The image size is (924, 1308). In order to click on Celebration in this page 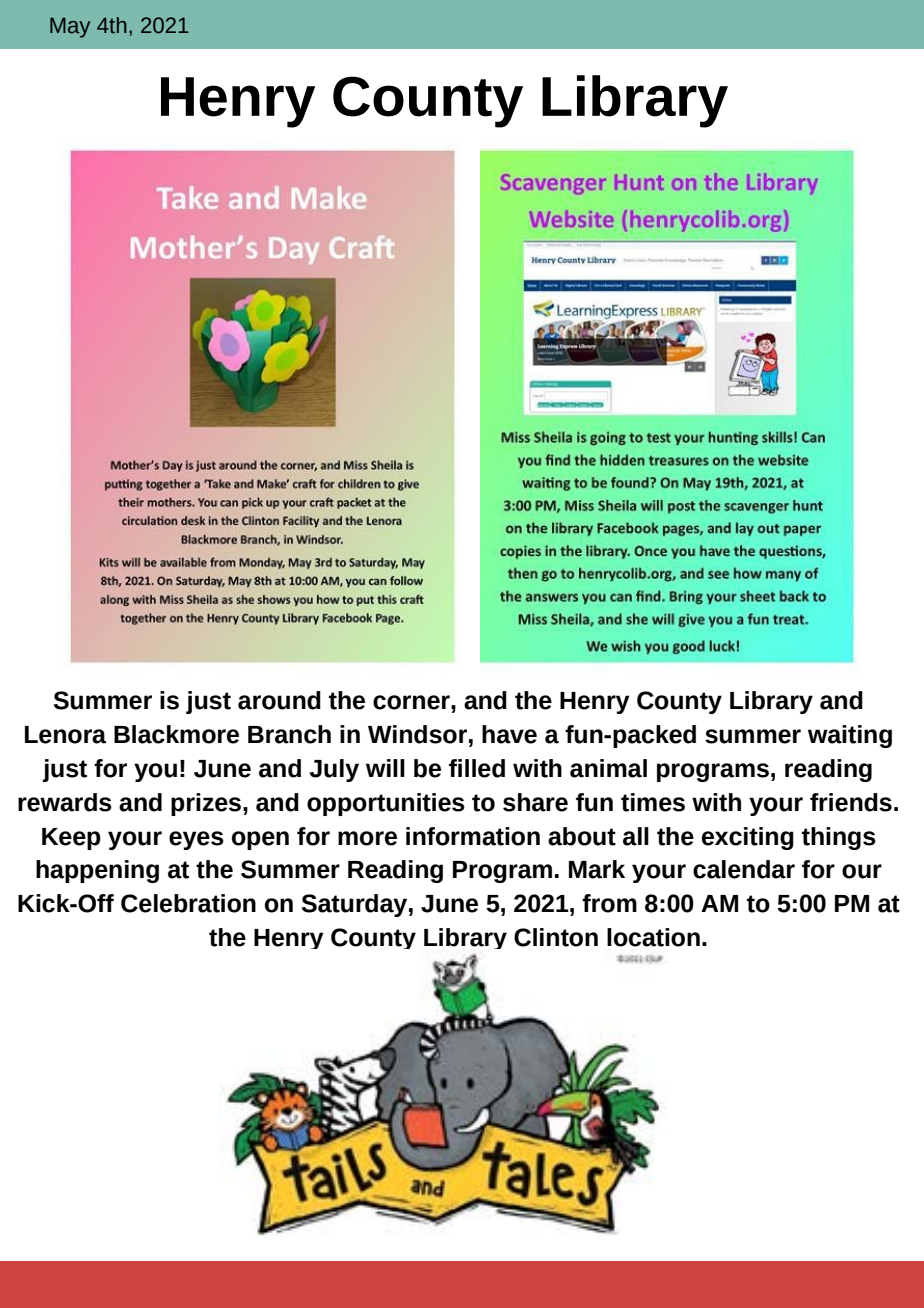, I will do `click(188, 903)`.
